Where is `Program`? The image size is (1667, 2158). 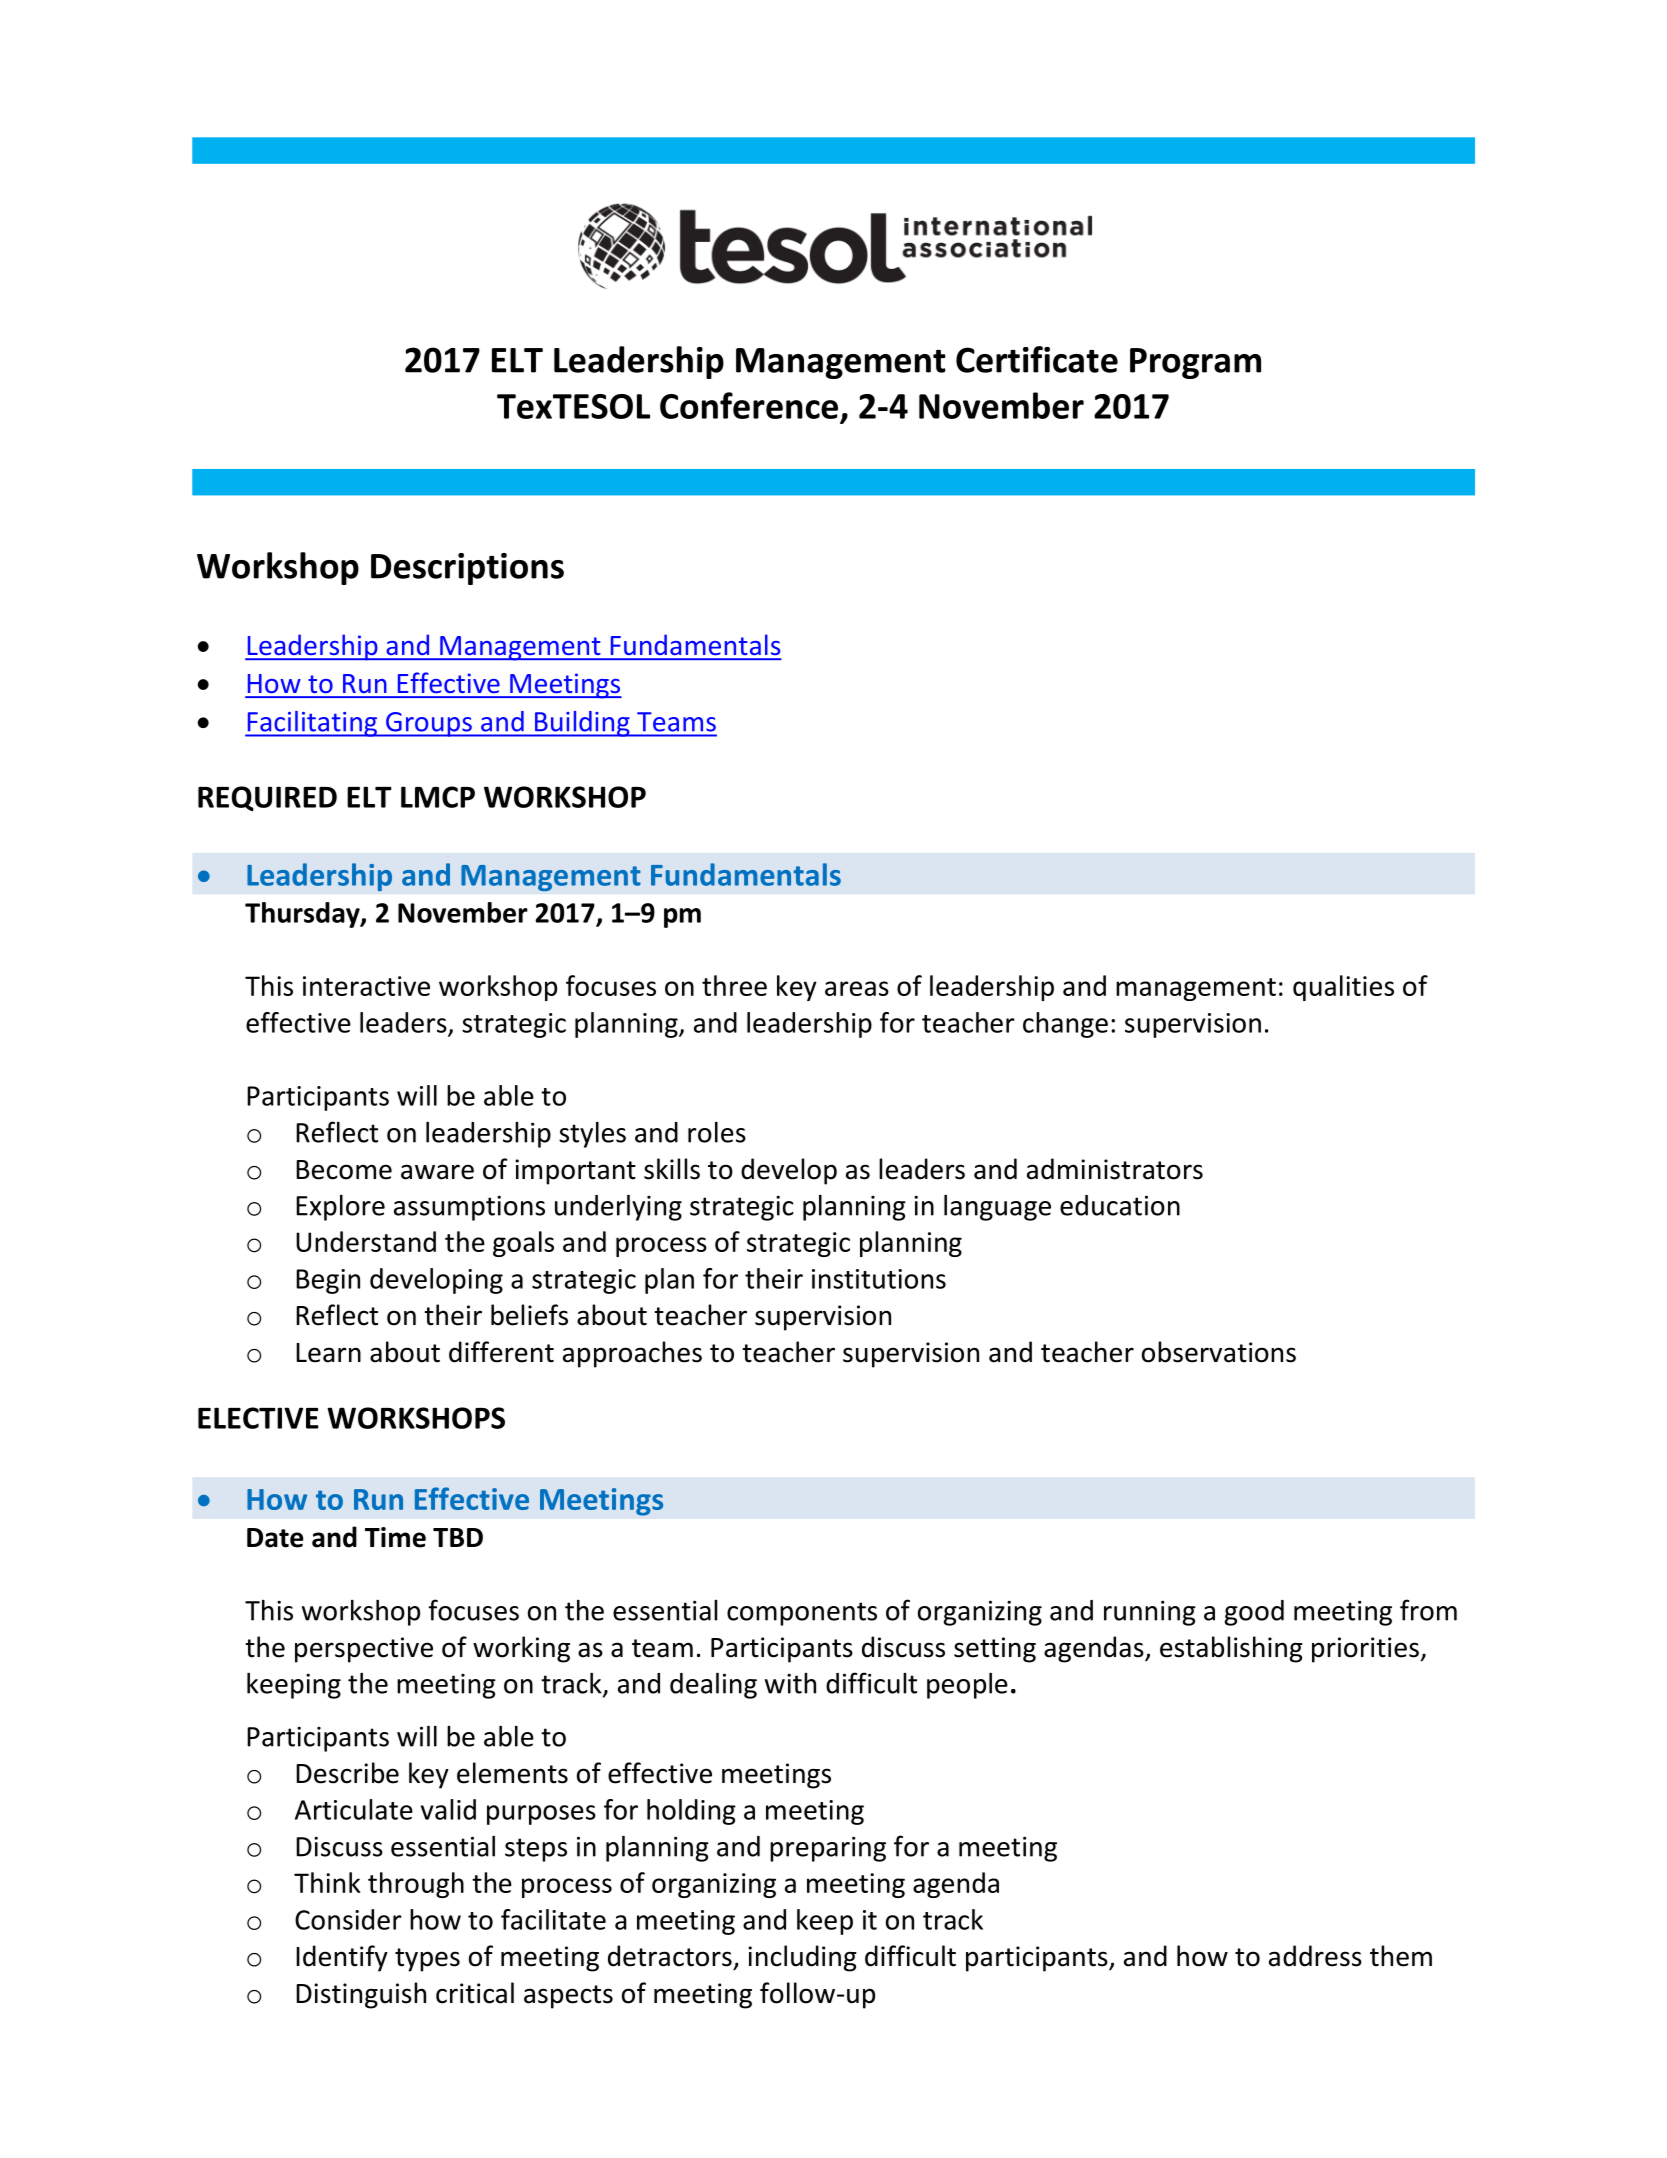
Program is located at coordinates (1195, 363).
